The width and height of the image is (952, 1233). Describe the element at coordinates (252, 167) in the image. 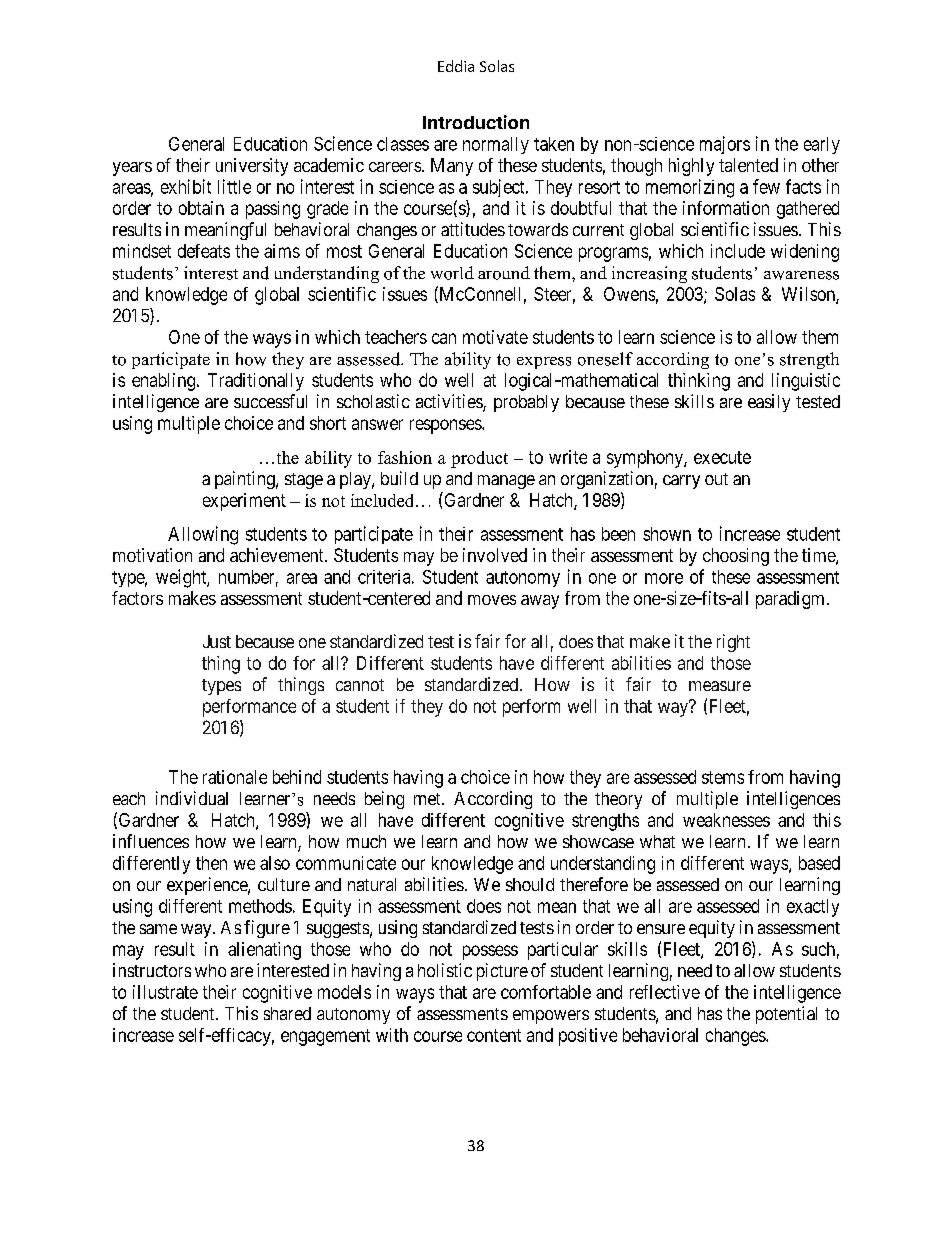

I see `university` at that location.
